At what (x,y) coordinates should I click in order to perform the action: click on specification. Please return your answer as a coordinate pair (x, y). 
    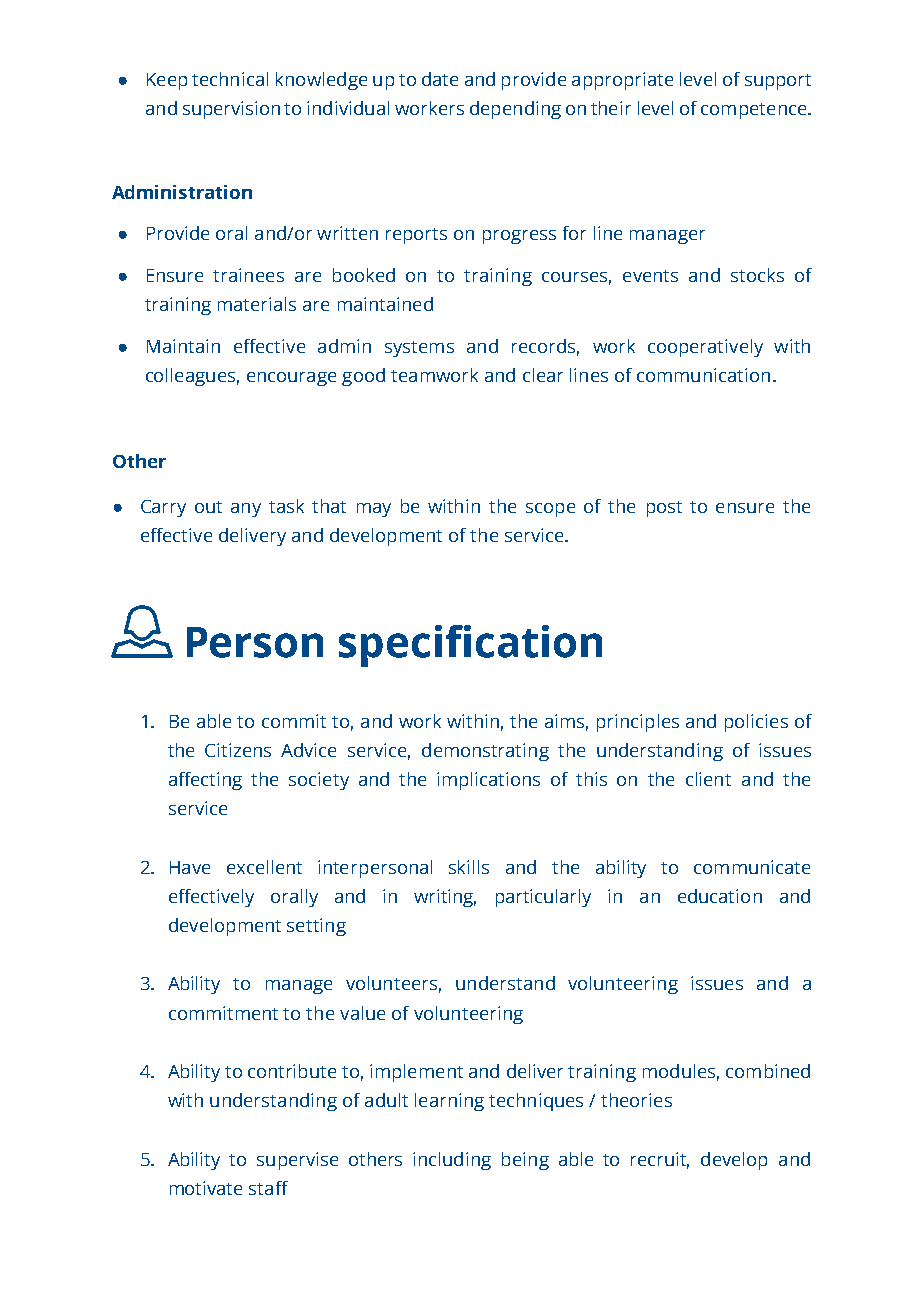
    Looking at the image, I should click on (470, 646).
